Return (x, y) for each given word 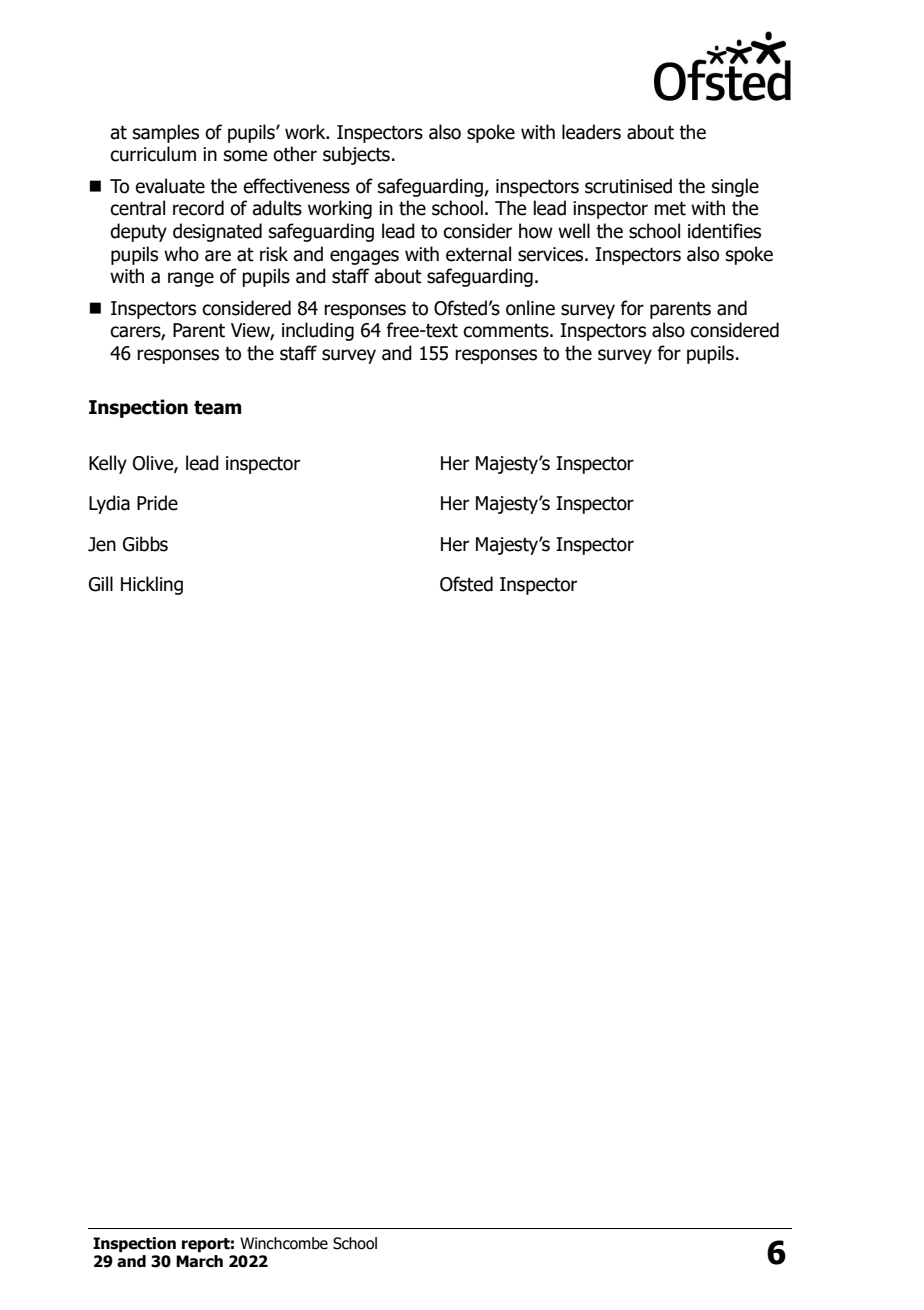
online (530, 308)
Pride (157, 503)
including (318, 331)
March (199, 1261)
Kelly (108, 464)
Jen (102, 544)
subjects (356, 155)
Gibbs (145, 544)
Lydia (109, 504)
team (217, 407)
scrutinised (628, 186)
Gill (101, 584)
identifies (724, 231)
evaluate (170, 186)
